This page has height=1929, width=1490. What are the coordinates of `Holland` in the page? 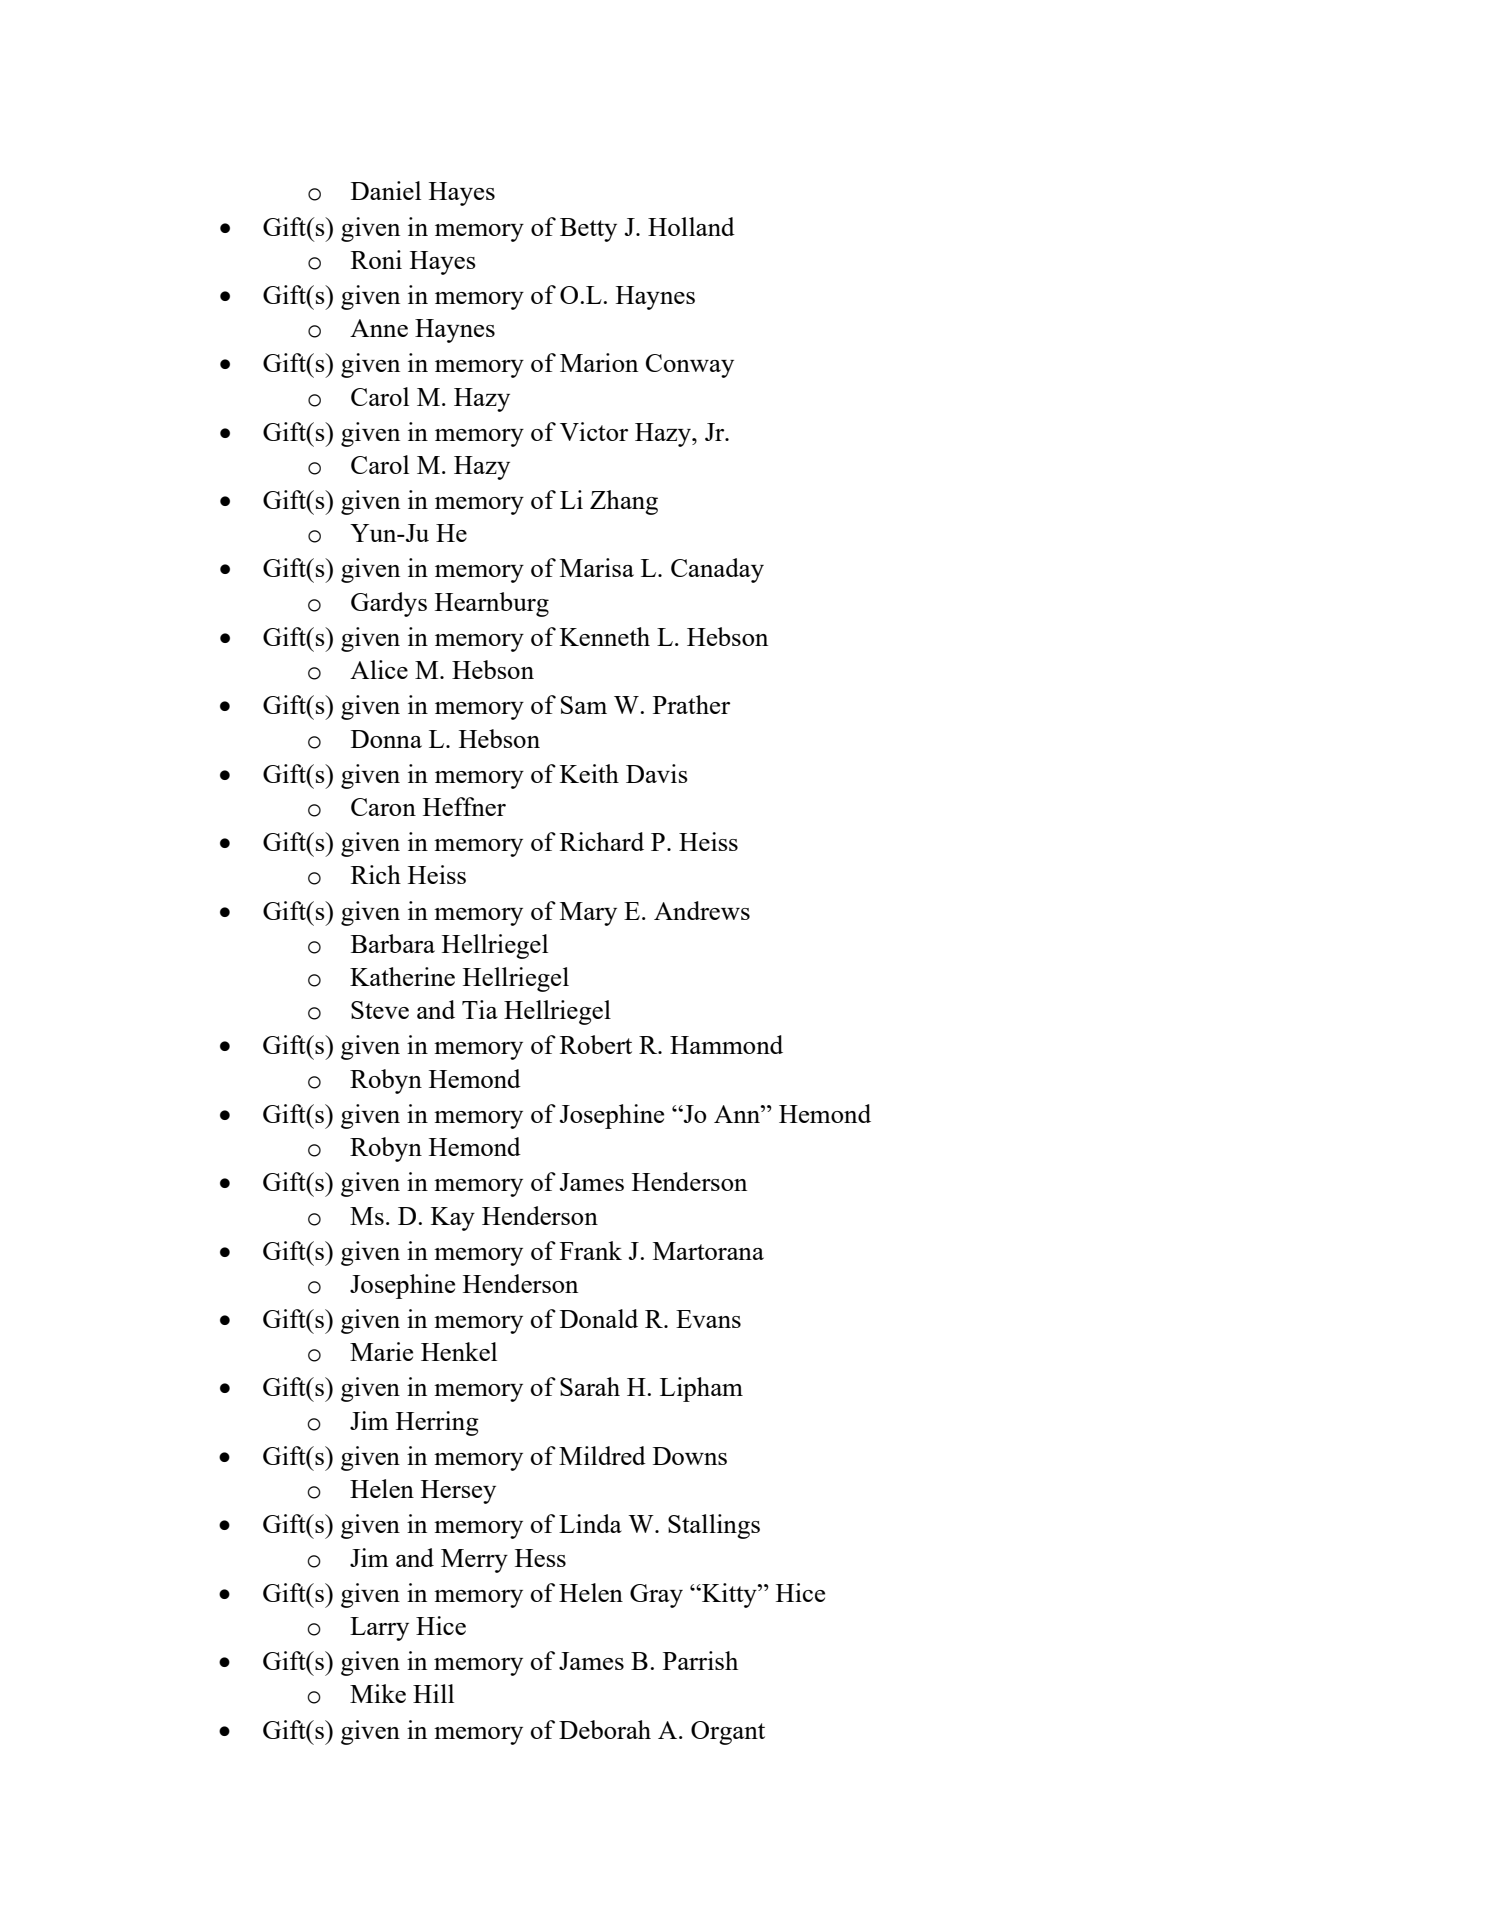 It's located at (691, 226).
